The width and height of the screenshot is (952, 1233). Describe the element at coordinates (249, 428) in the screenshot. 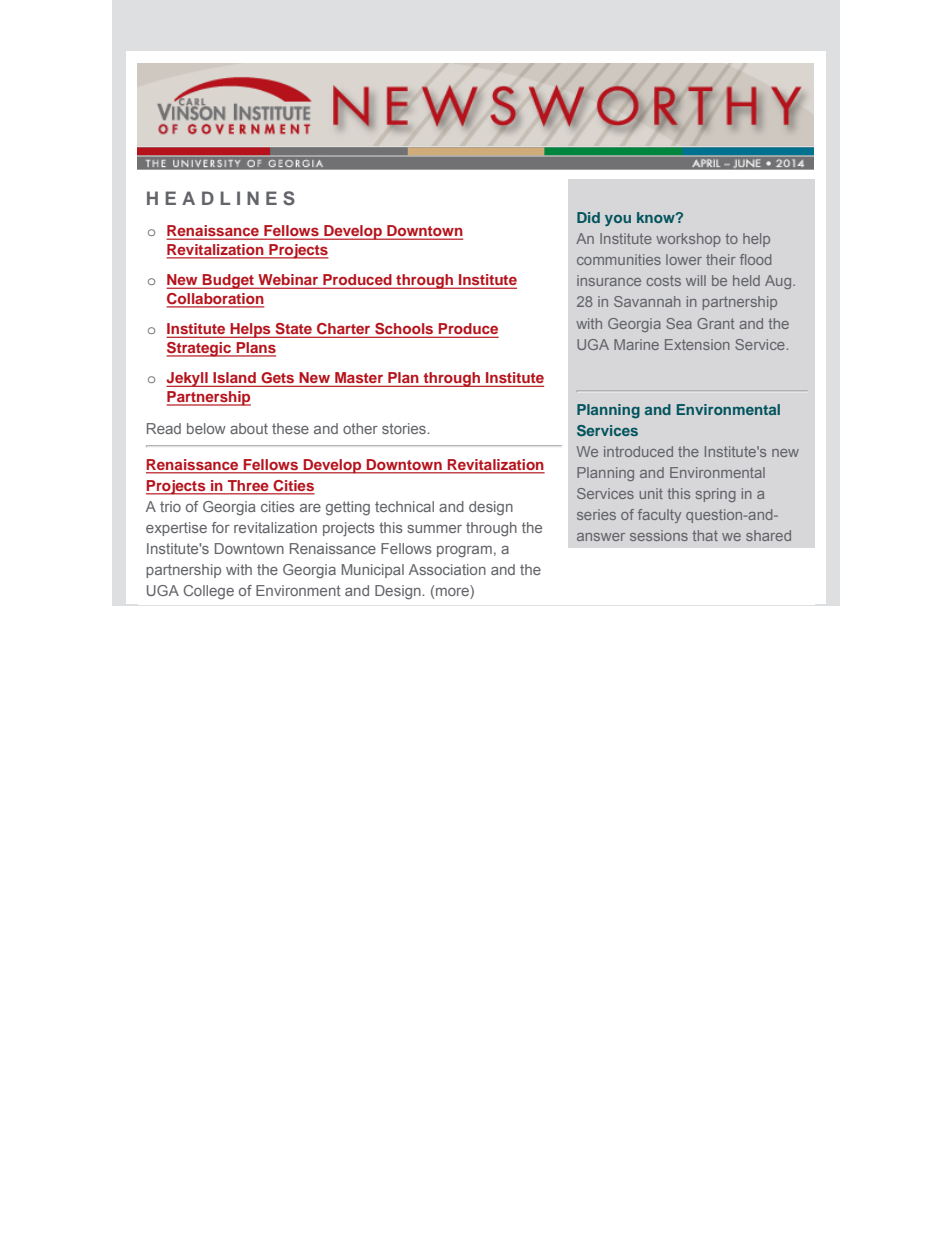

I see `about` at that location.
